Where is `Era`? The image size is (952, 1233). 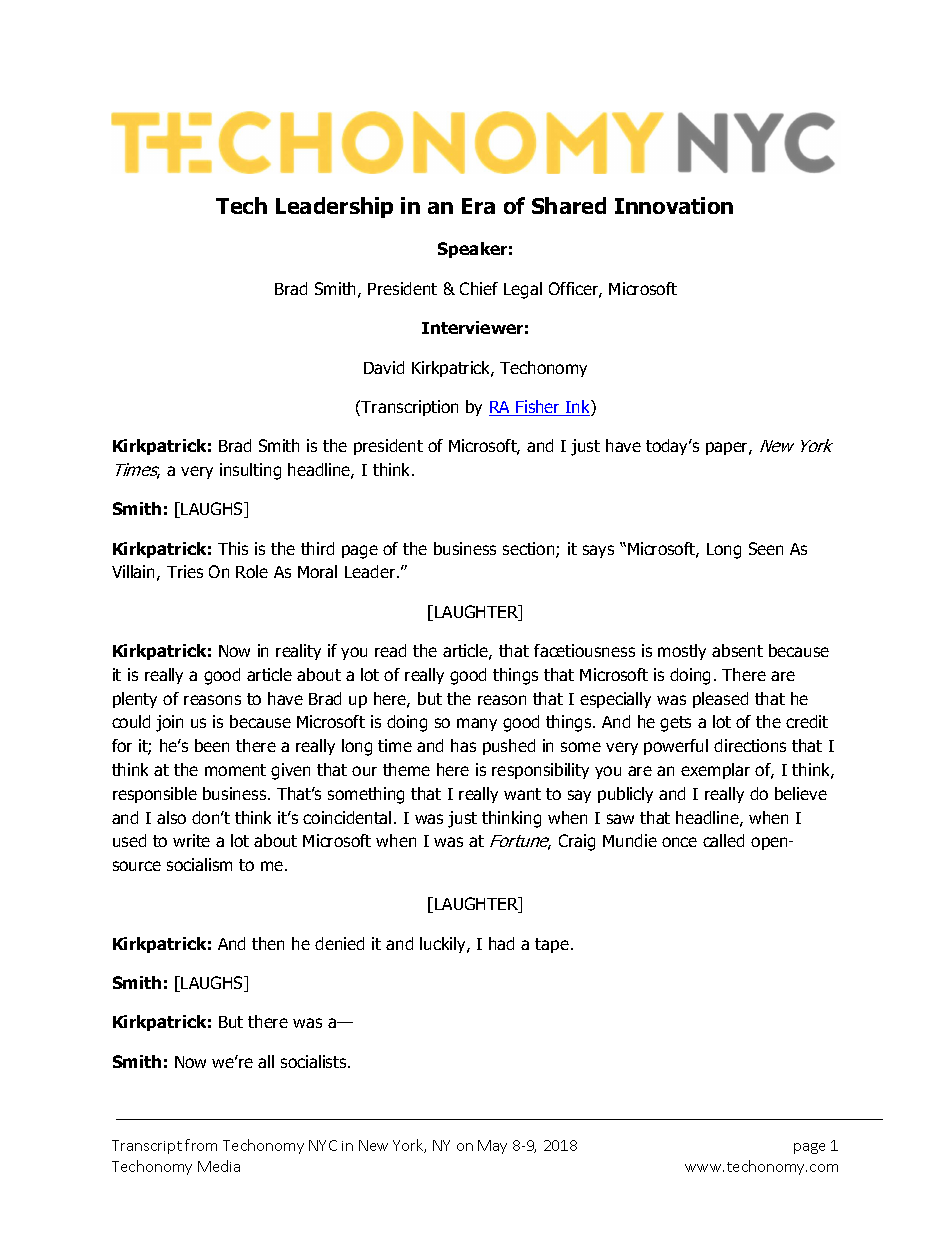 Era is located at coordinates (478, 206).
